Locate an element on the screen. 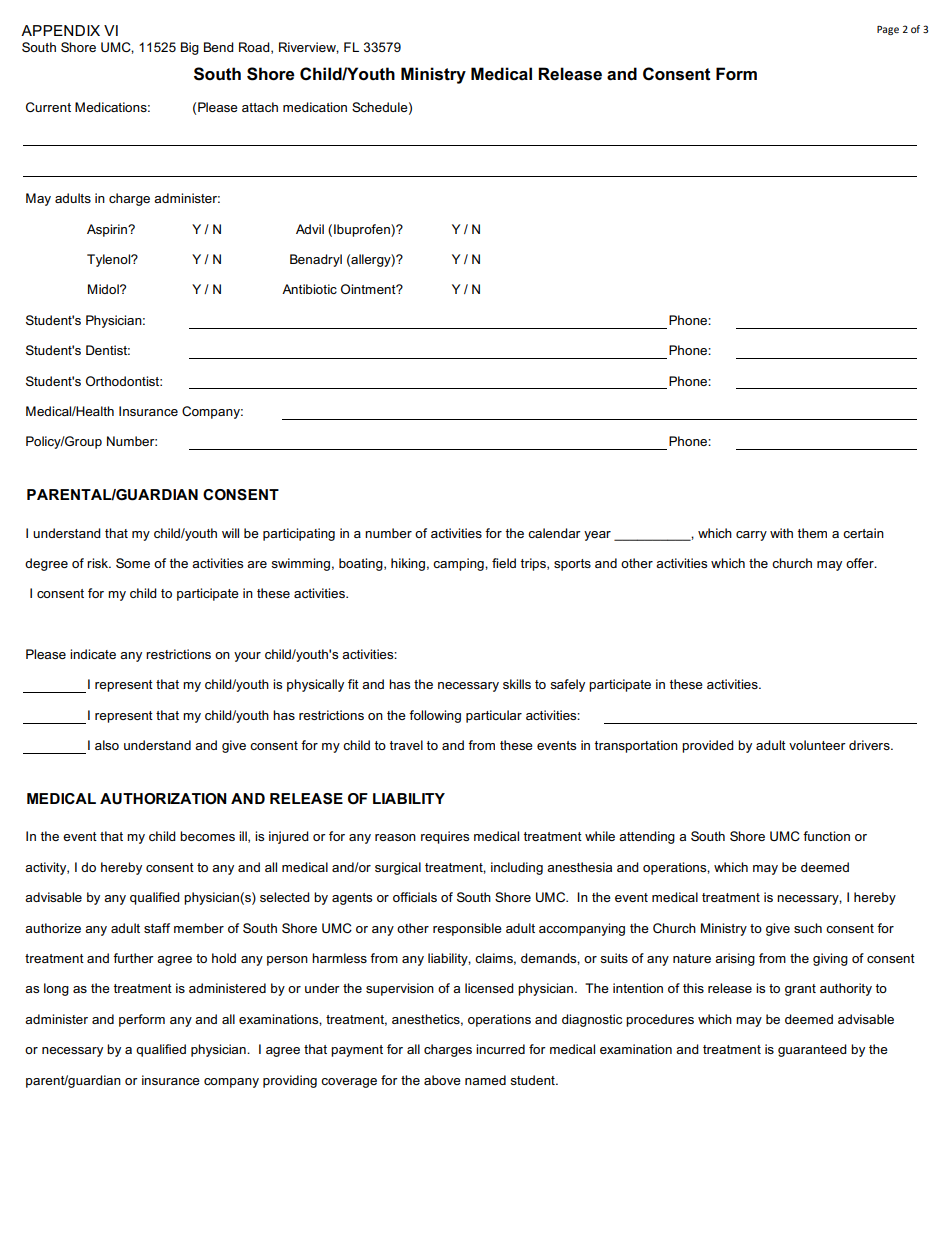 The image size is (952, 1233). guaranteed is located at coordinates (812, 1050).
